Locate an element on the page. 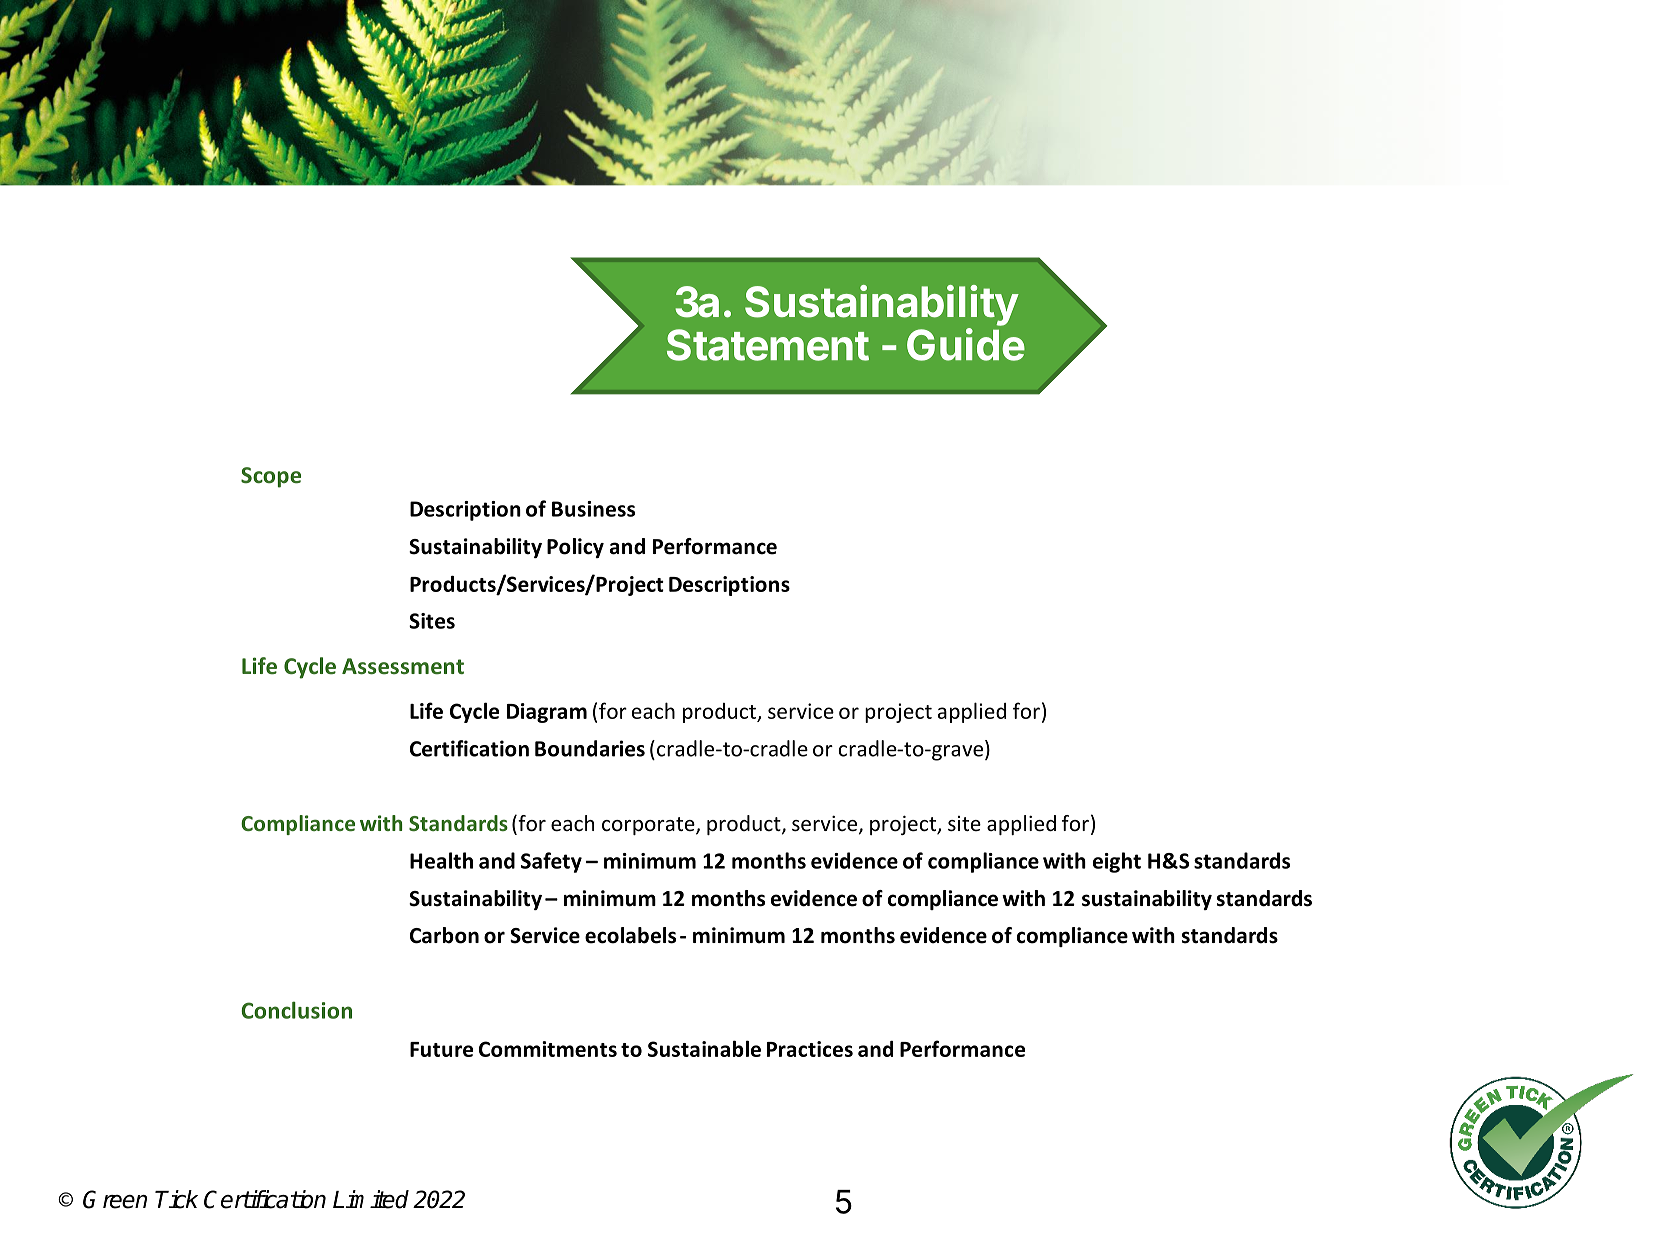 The height and width of the page is (1260, 1680). Health is located at coordinates (441, 860).
